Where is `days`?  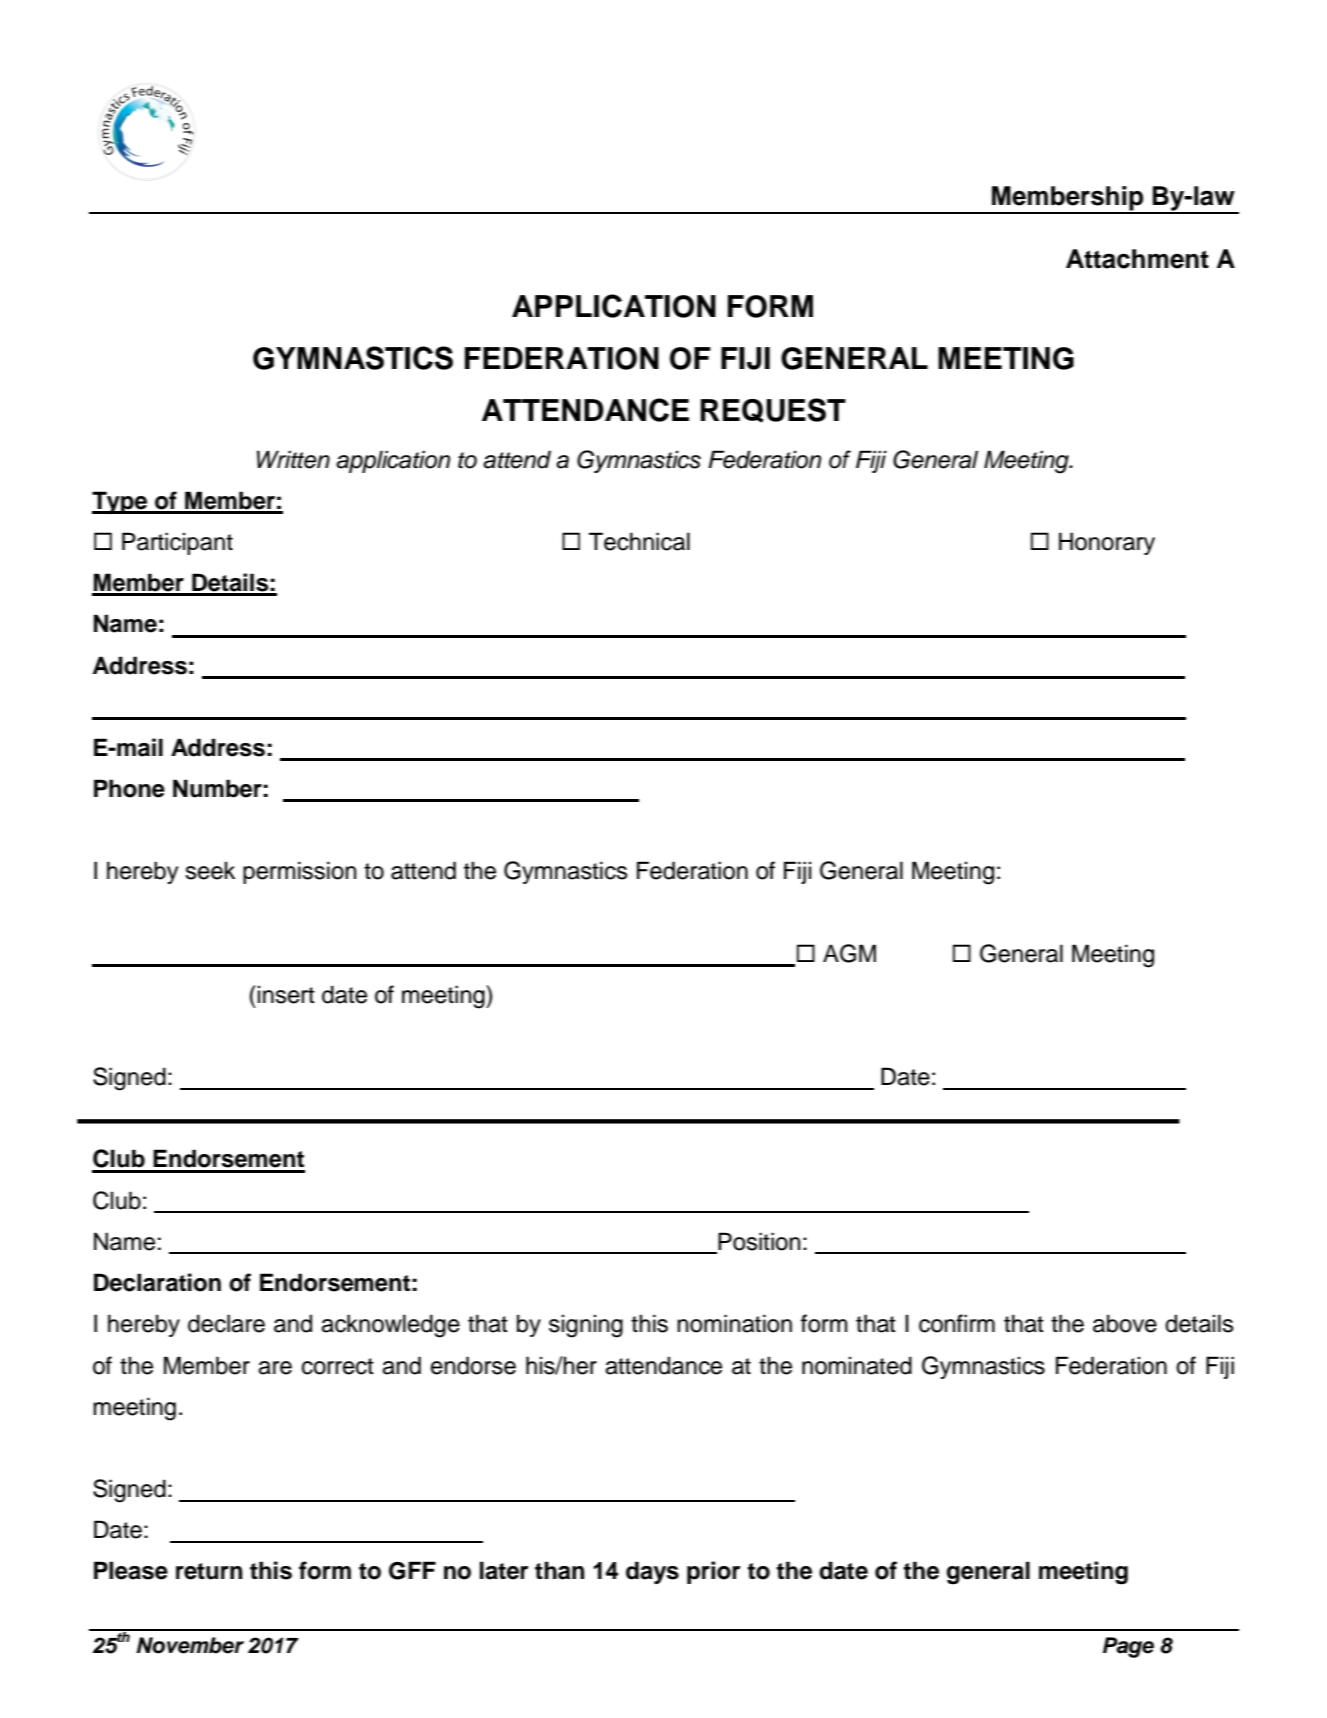 days is located at coordinates (652, 1572).
